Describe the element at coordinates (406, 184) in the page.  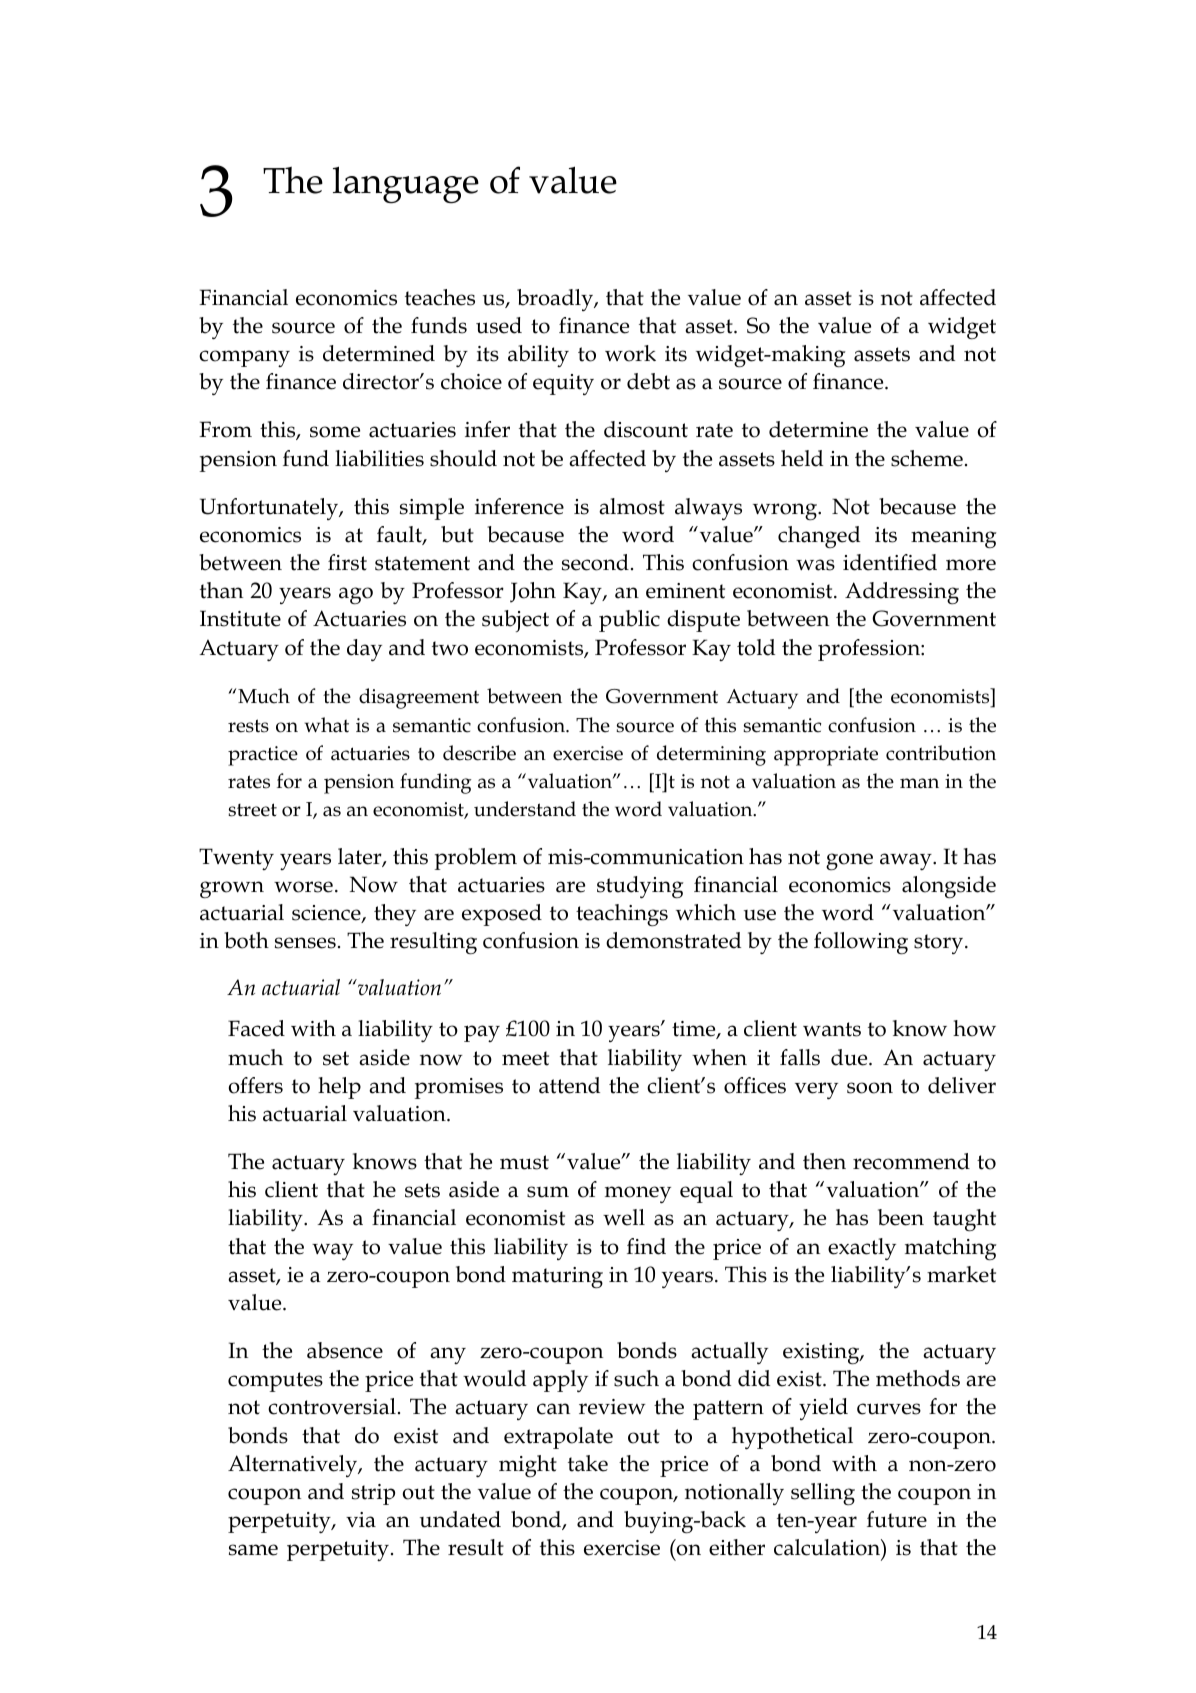
I see `language` at that location.
